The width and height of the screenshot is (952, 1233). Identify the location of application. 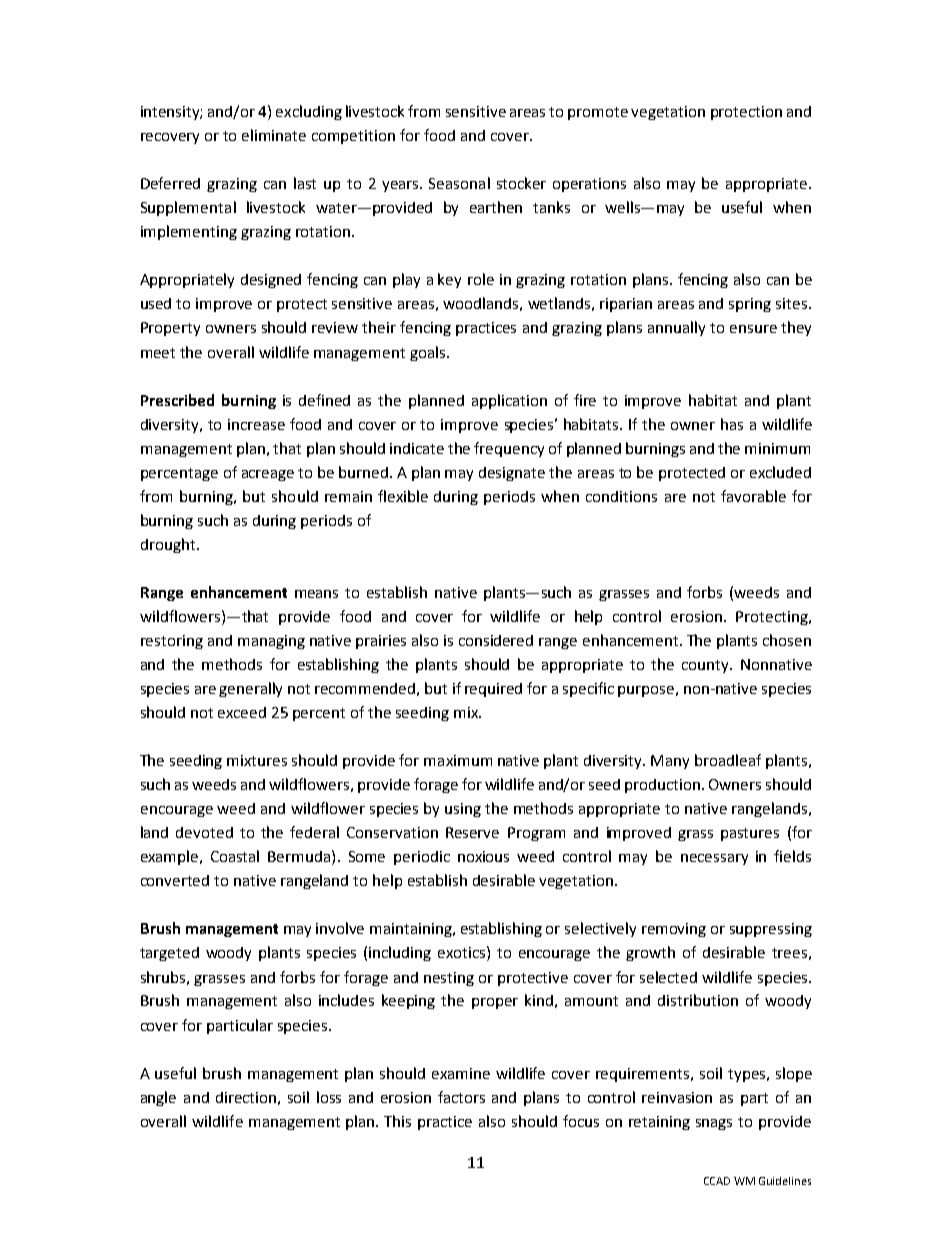
(509, 401).
